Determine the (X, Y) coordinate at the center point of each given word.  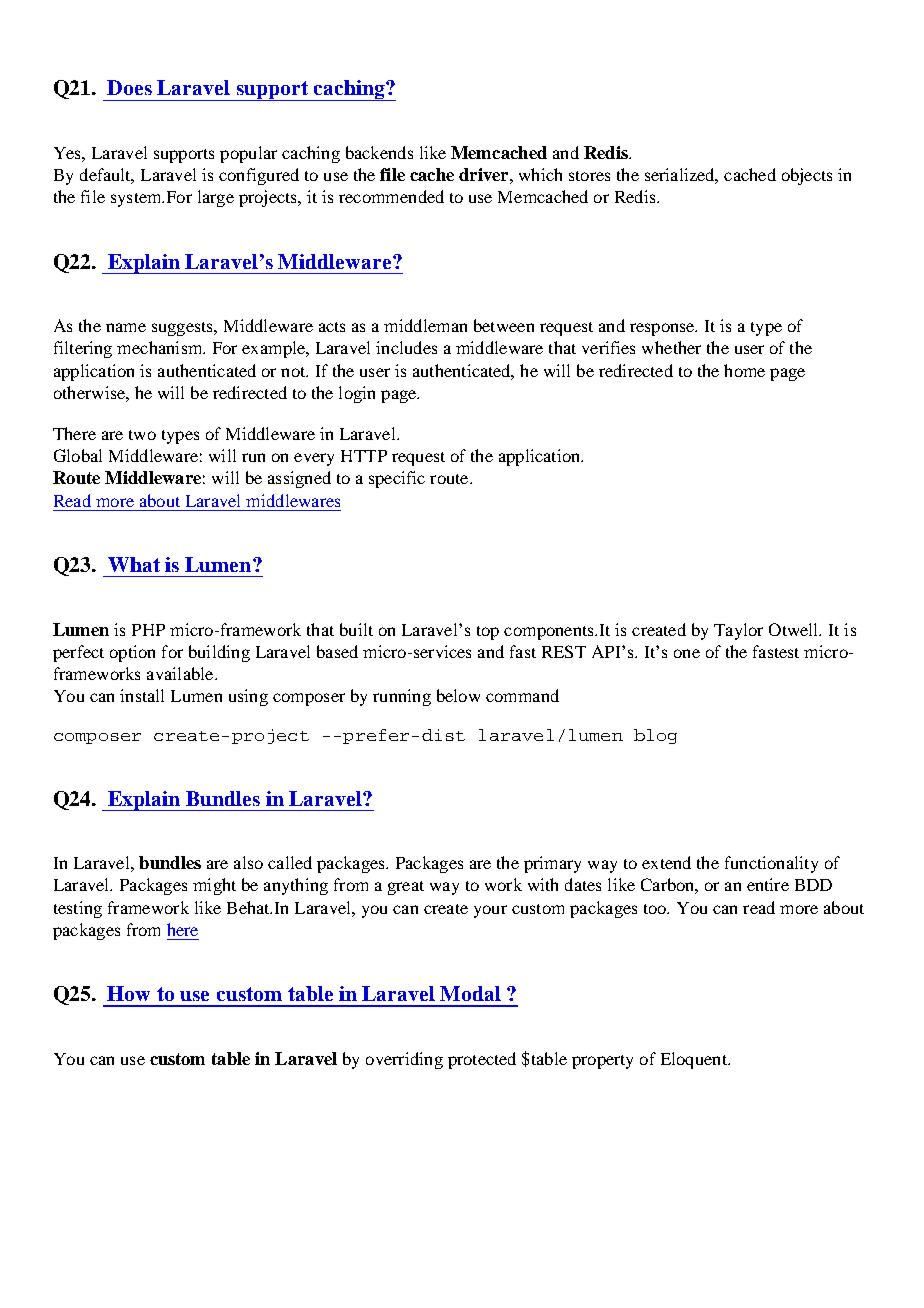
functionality (771, 864)
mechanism (161, 347)
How (128, 993)
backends (379, 152)
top (488, 633)
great (406, 888)
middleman (425, 325)
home (744, 370)
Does (129, 87)
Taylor (738, 631)
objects (807, 176)
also (248, 862)
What (134, 564)
